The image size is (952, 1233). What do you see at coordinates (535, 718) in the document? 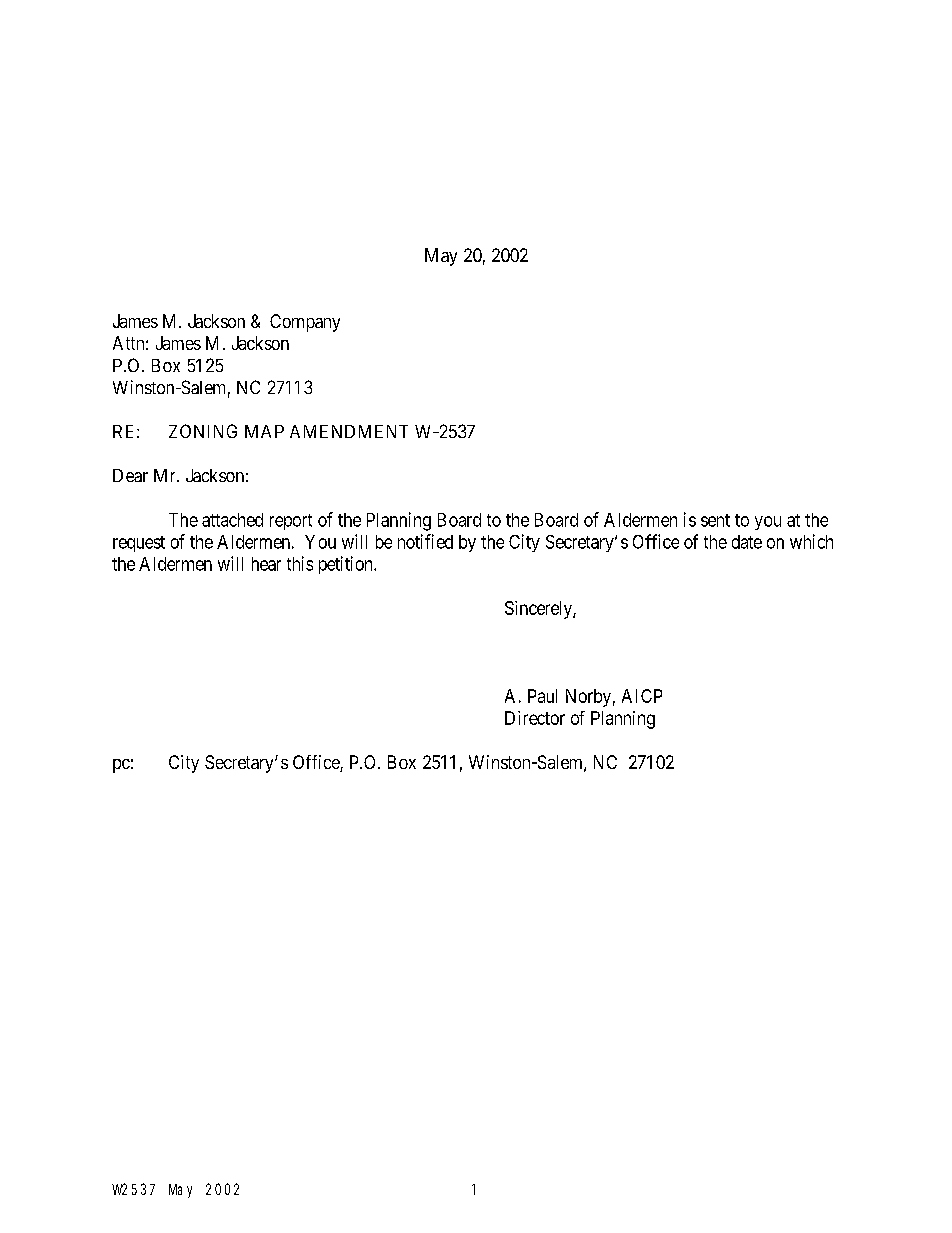
I see `Director` at bounding box center [535, 718].
